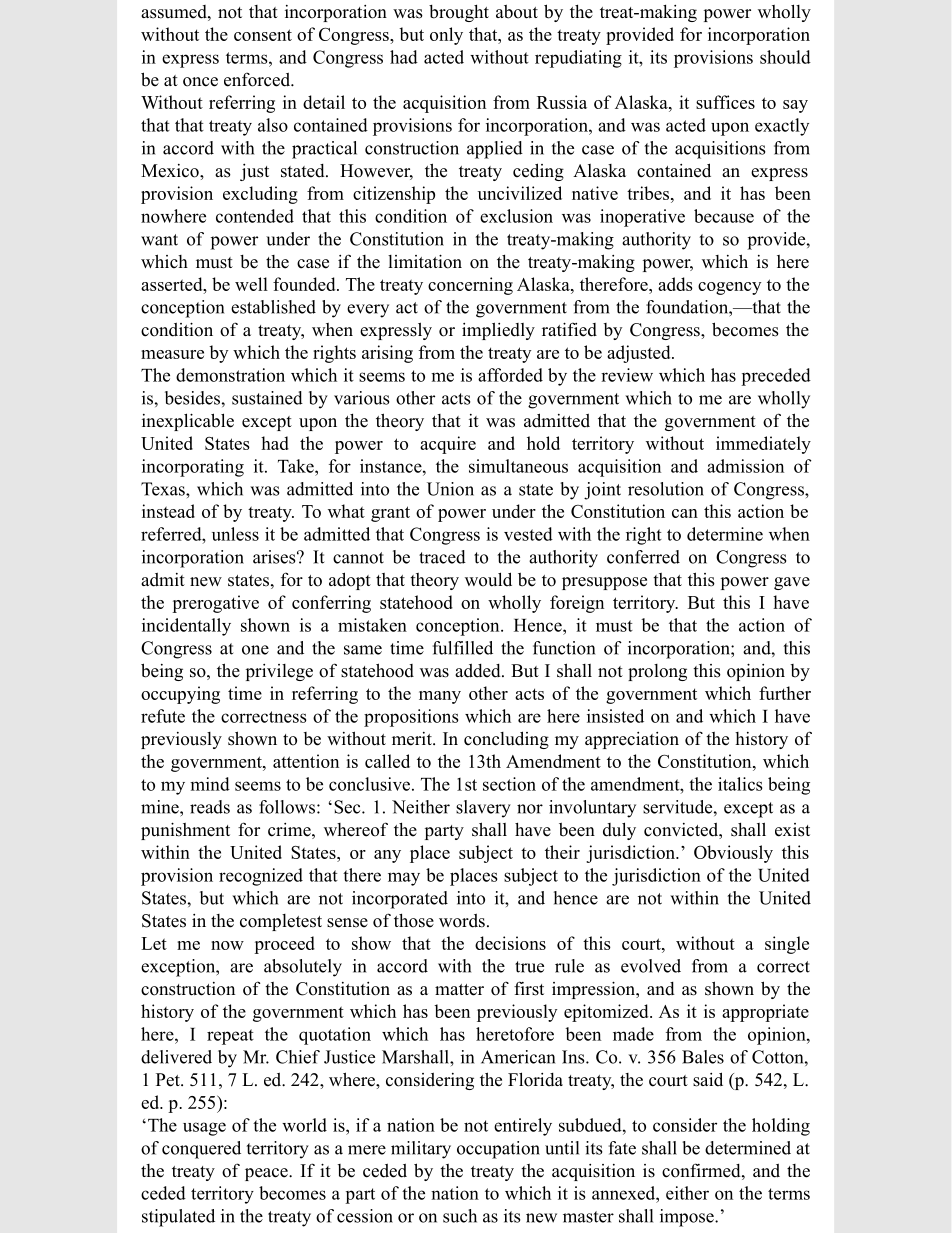  Describe the element at coordinates (273, 307) in the image. I see `established` at that location.
